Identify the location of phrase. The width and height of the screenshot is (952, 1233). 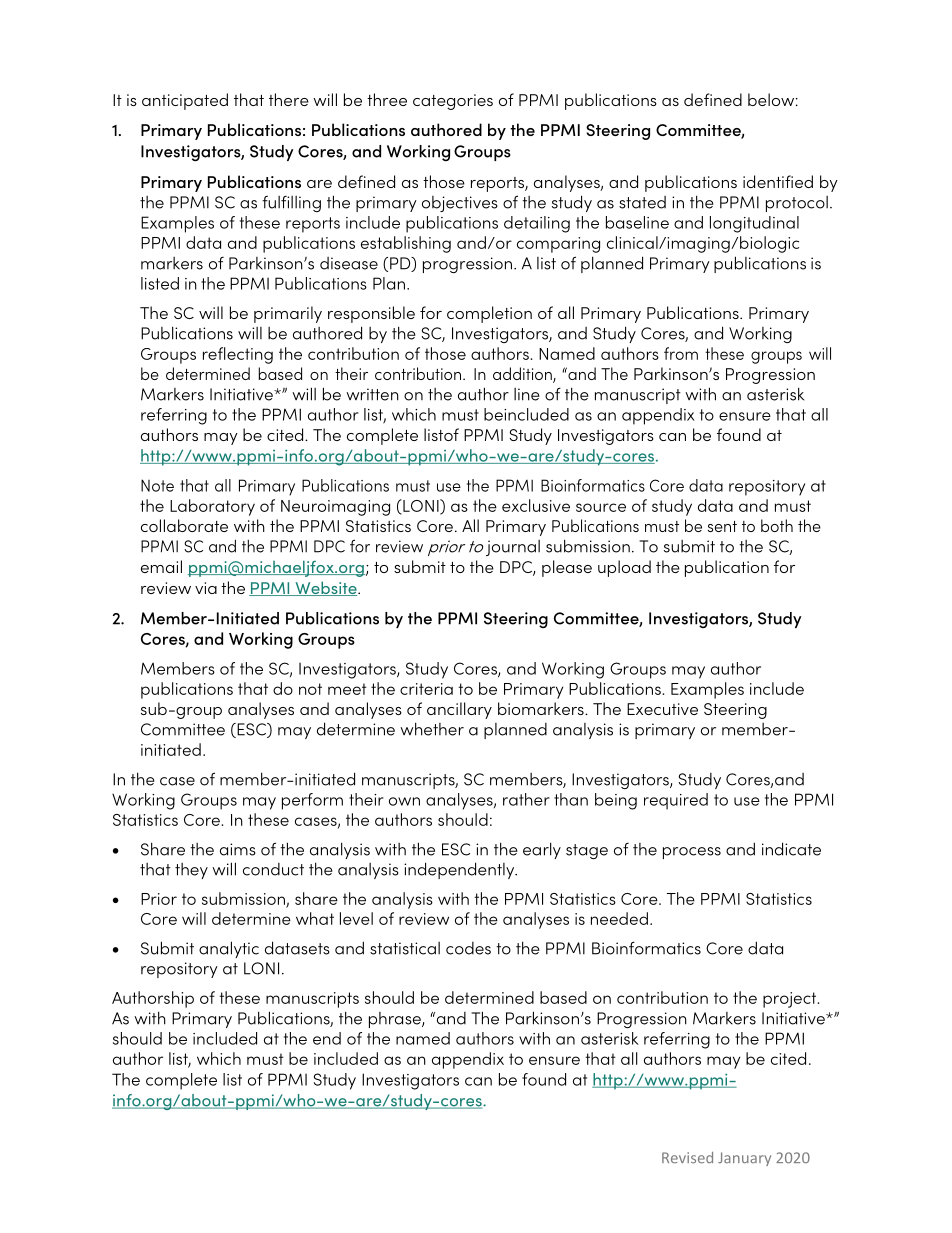
(396, 1020).
